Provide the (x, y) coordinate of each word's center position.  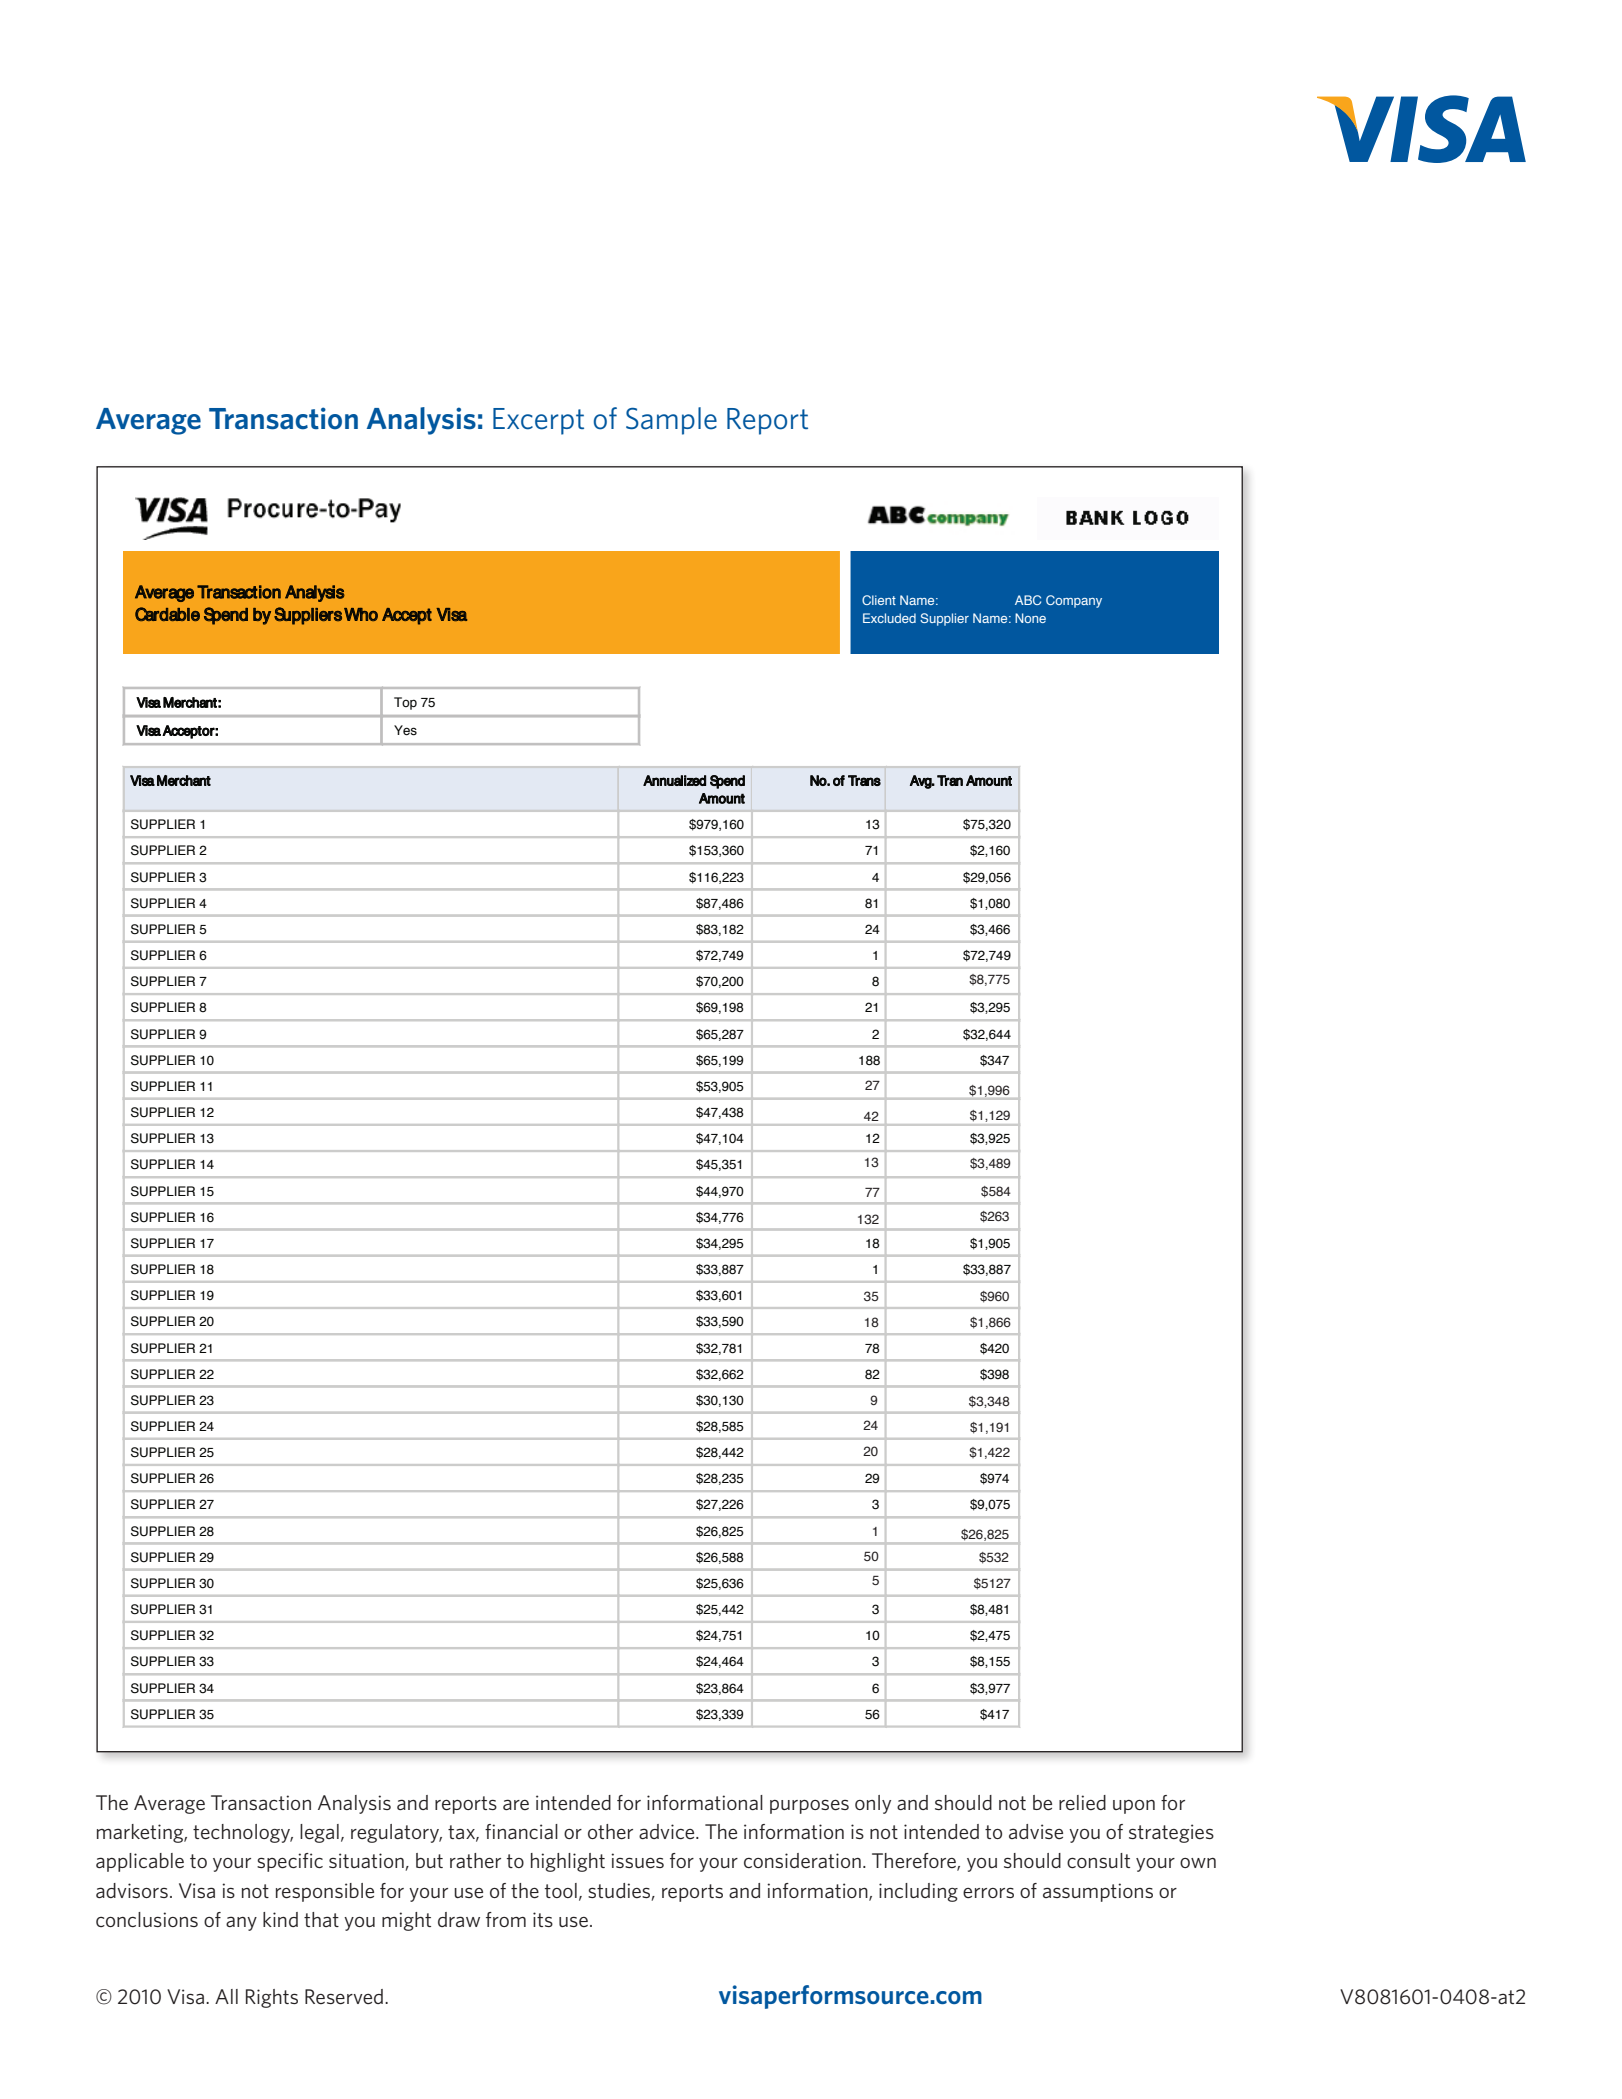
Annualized (674, 780)
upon (1134, 1807)
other (610, 1832)
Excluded (889, 618)
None (1030, 618)
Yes (405, 730)
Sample (671, 421)
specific (290, 1862)
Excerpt (538, 421)
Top (405, 703)
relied (1082, 1803)
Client (879, 600)
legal (319, 1833)
